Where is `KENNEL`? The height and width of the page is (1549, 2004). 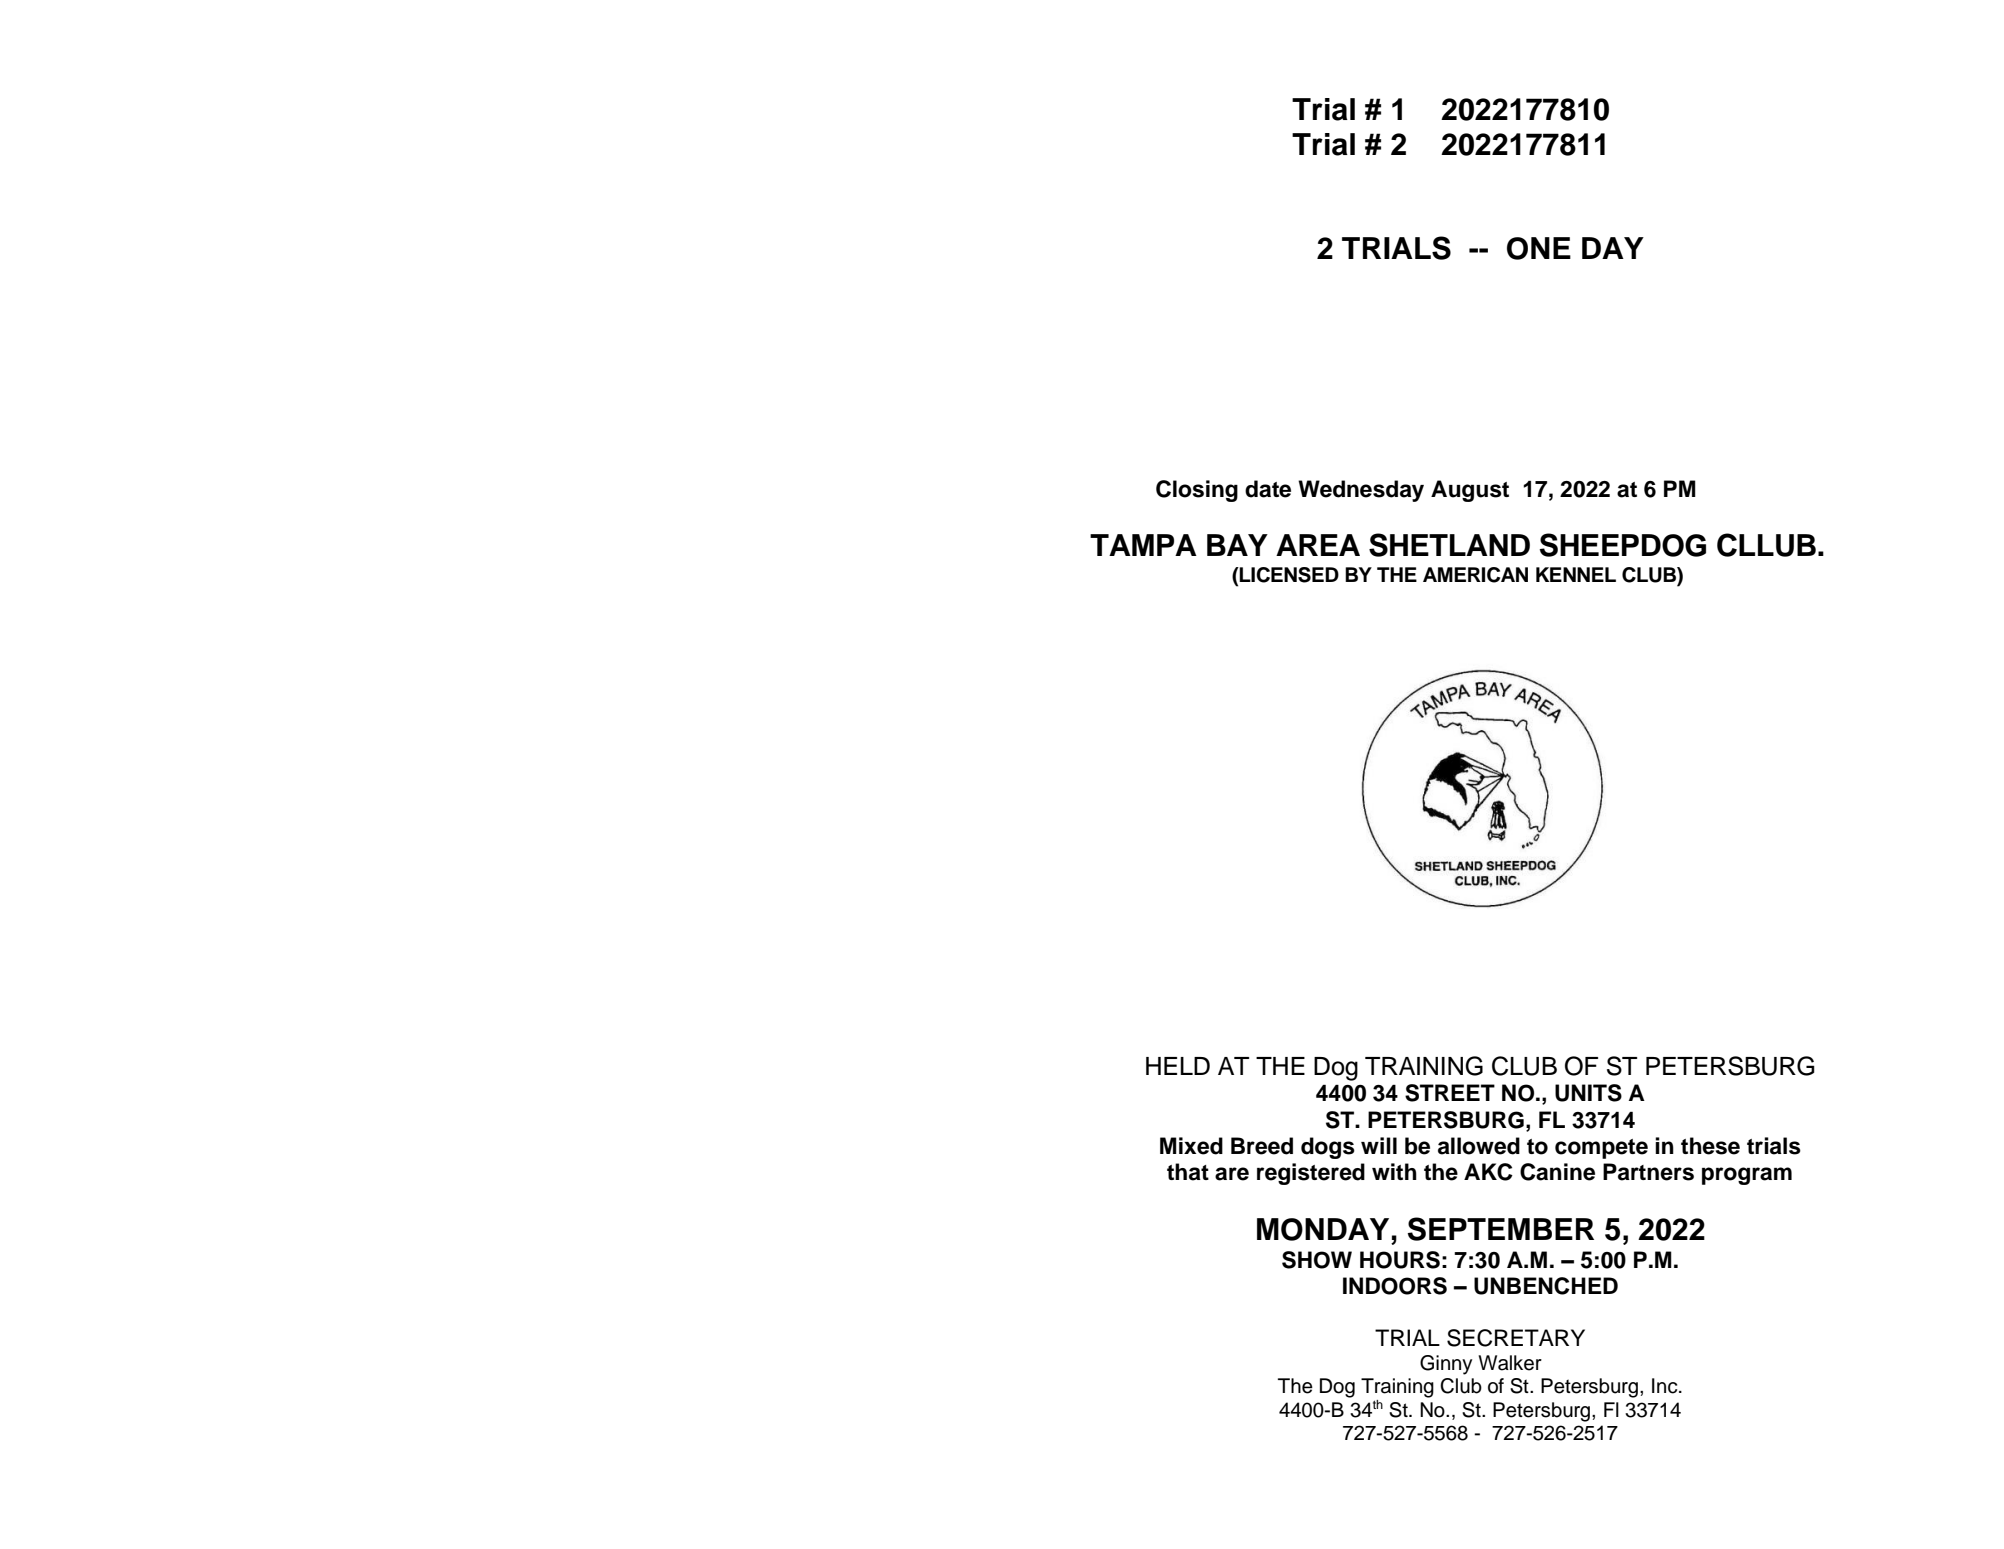
KENNEL is located at coordinates (1576, 574).
